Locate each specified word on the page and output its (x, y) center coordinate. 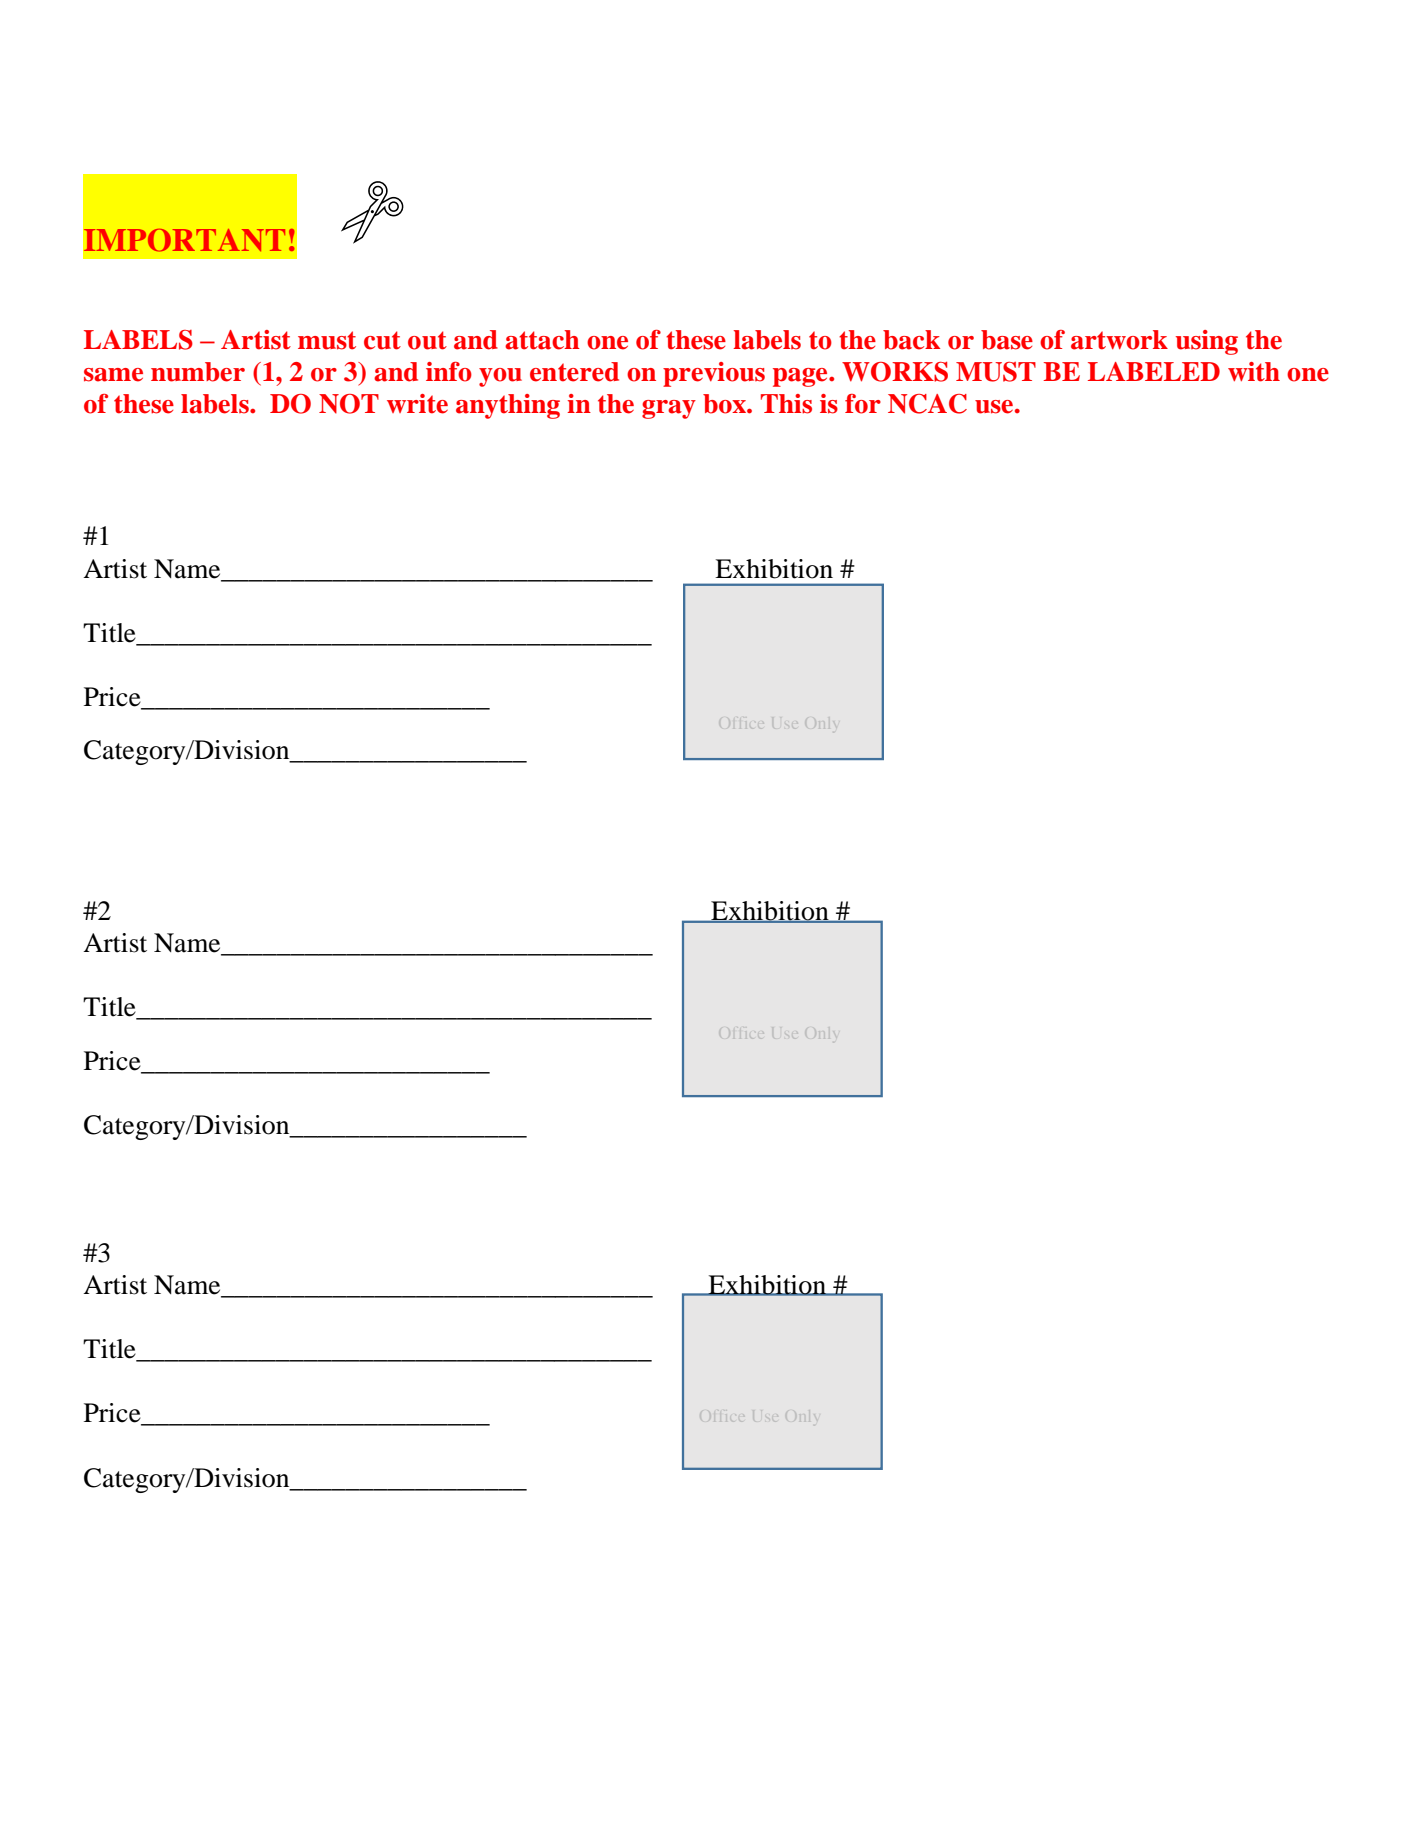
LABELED (1154, 371)
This (786, 404)
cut (382, 340)
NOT (349, 404)
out (427, 340)
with (1254, 372)
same (113, 375)
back (911, 340)
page (801, 377)
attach (542, 340)
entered (574, 372)
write (417, 404)
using (1207, 342)
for (863, 404)
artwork (1119, 340)
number (198, 372)
